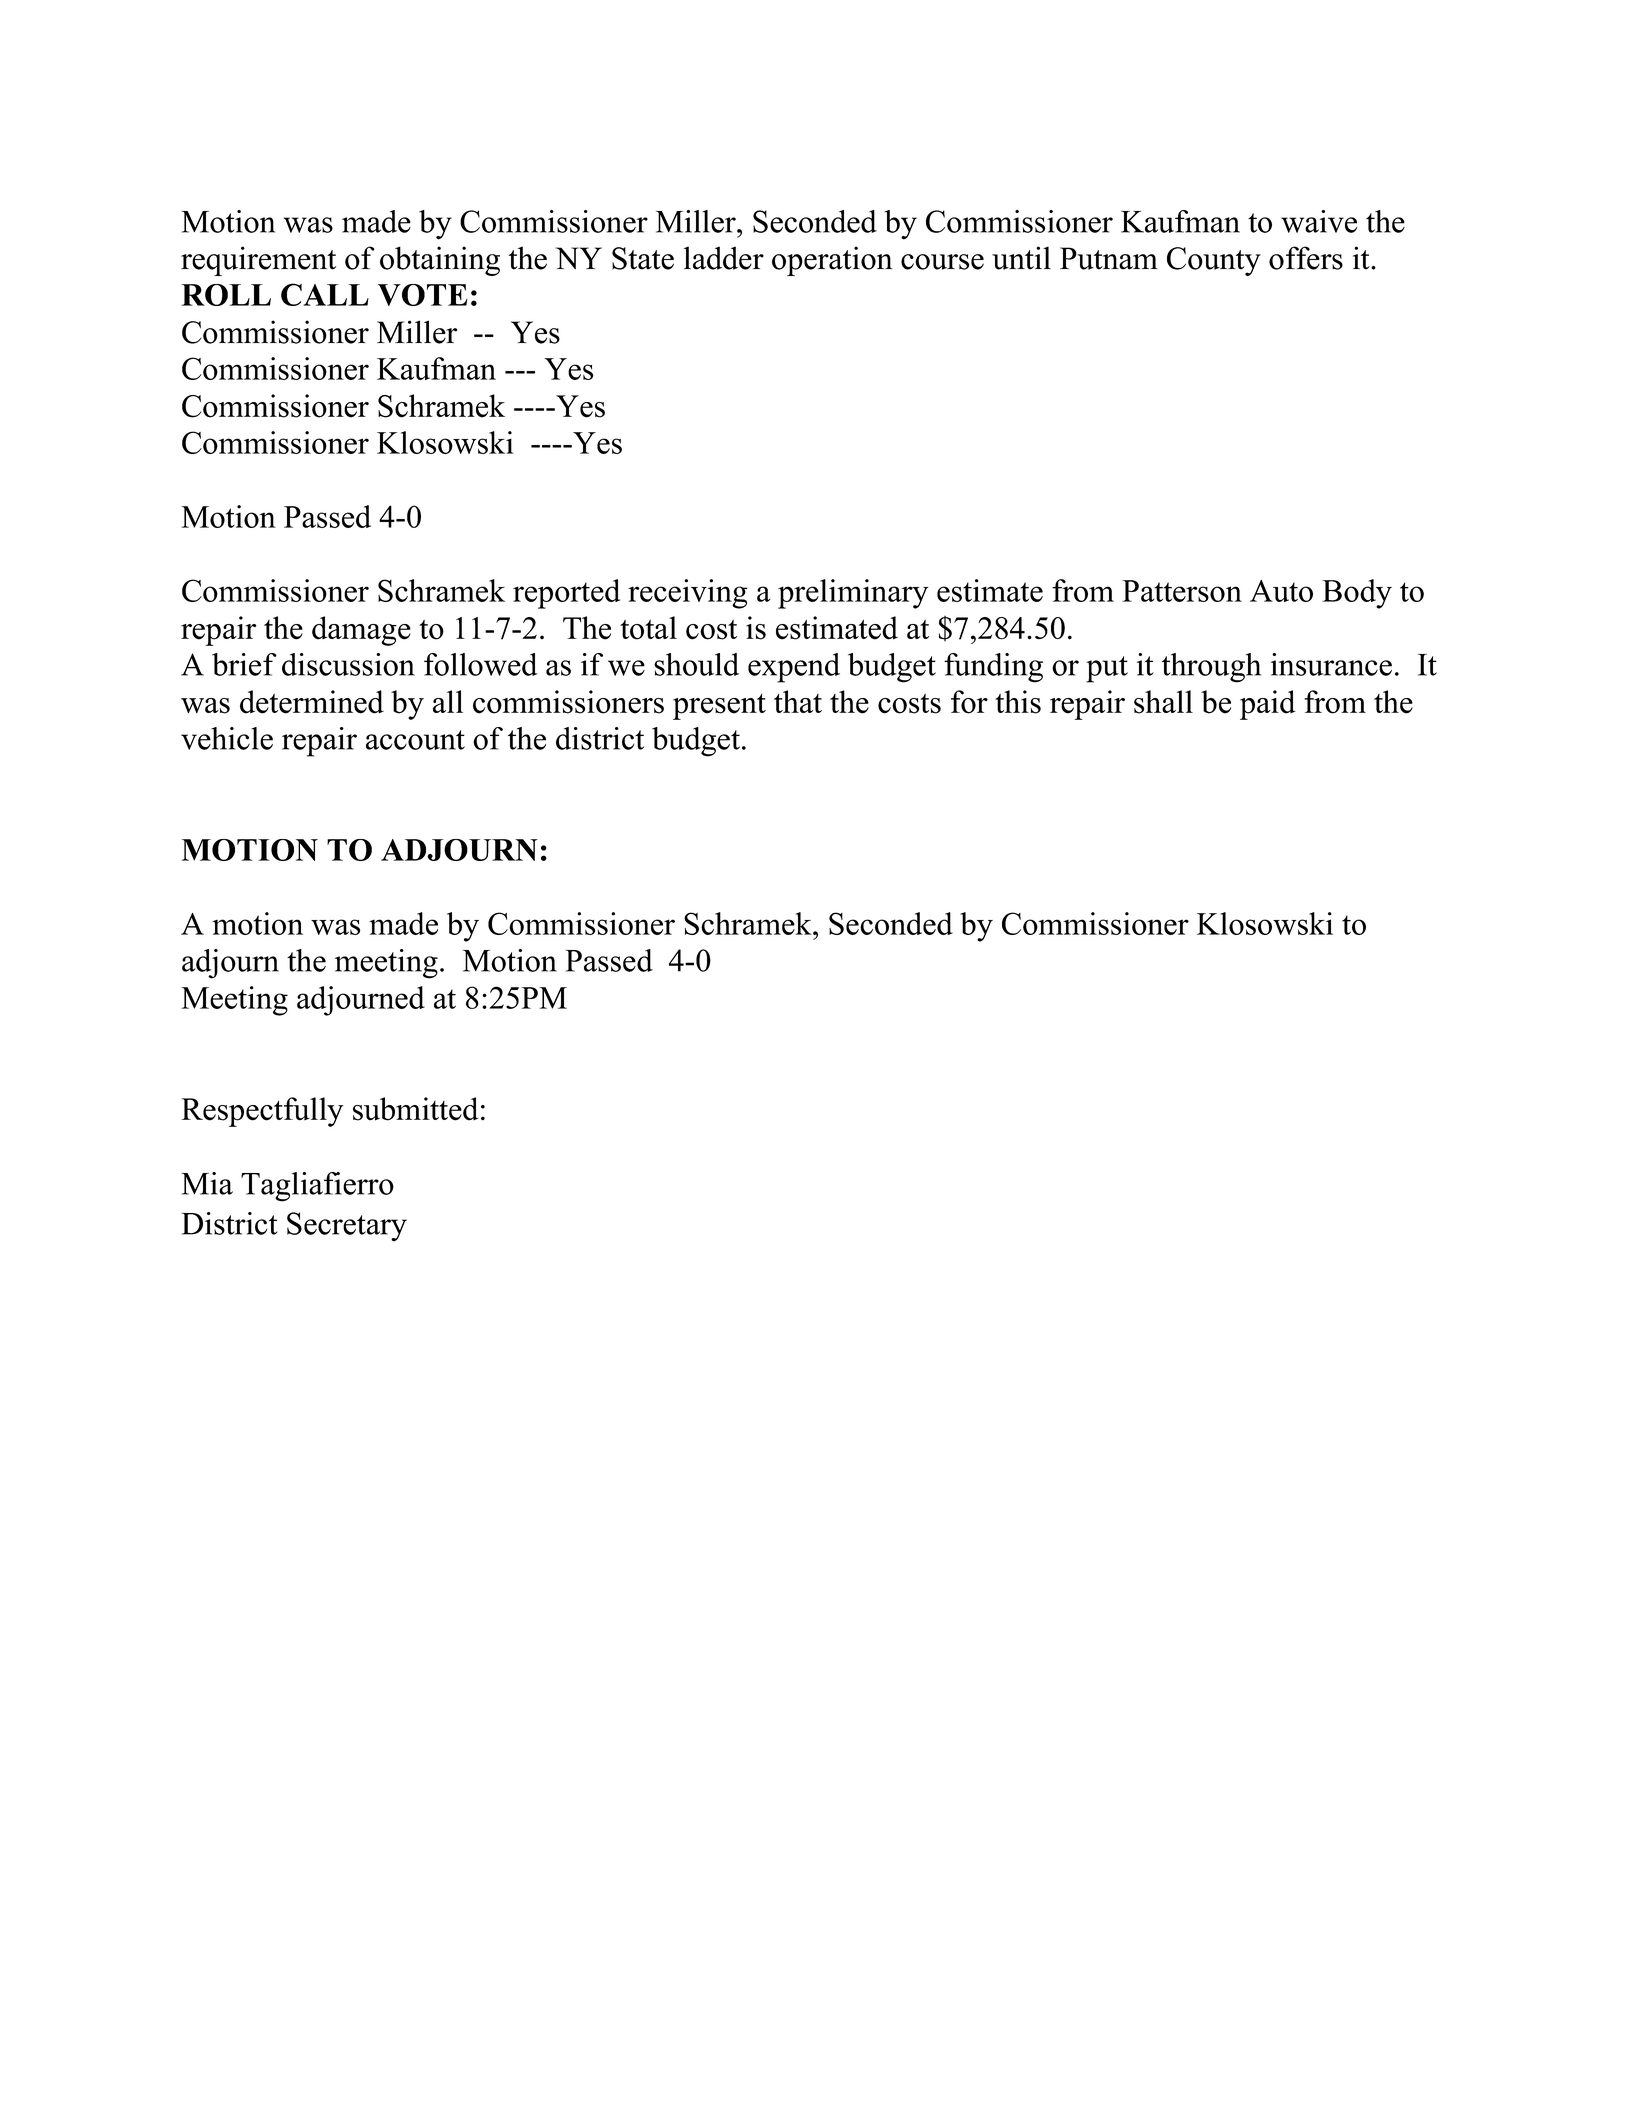 The image size is (1640, 2122). Describe the element at coordinates (832, 261) in the screenshot. I see `operation` at that location.
